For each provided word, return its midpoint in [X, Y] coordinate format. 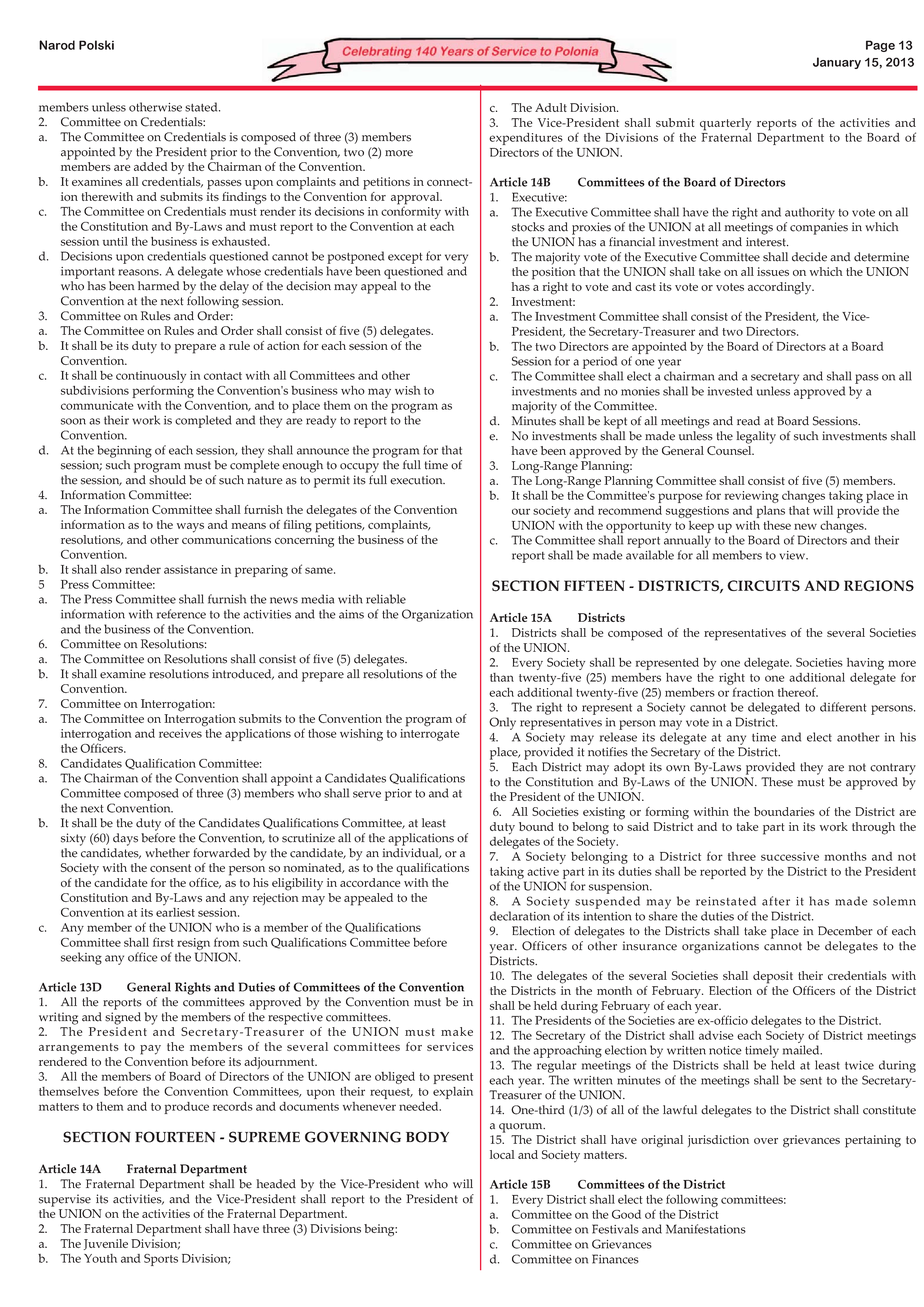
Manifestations [706, 1229]
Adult [551, 107]
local [502, 1154]
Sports [161, 1260]
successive [790, 856]
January [837, 63]
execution [417, 480]
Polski [96, 45]
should [167, 480]
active [543, 871]
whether [167, 853]
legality [756, 437]
